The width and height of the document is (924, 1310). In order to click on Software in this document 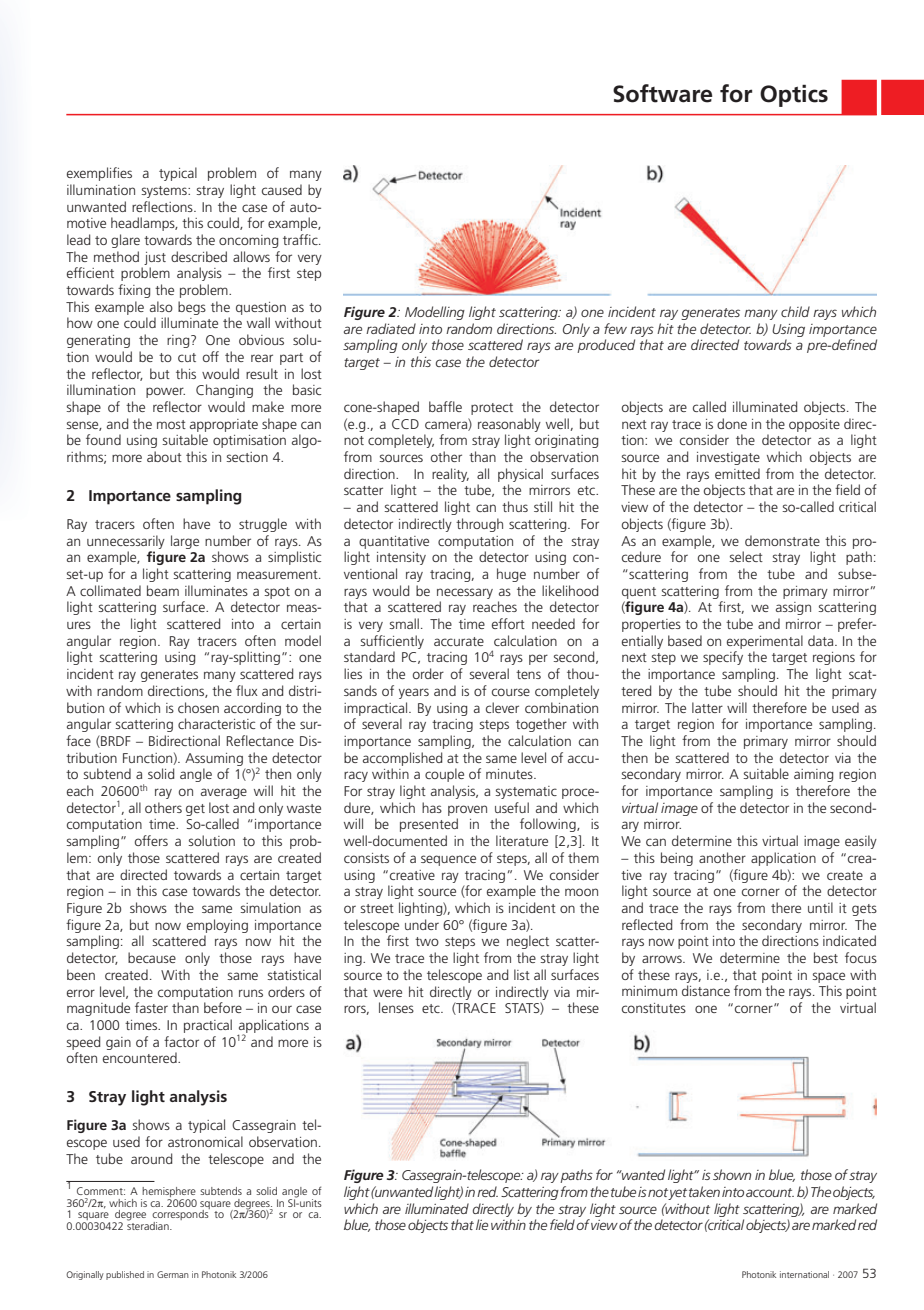, I will do `click(662, 93)`.
